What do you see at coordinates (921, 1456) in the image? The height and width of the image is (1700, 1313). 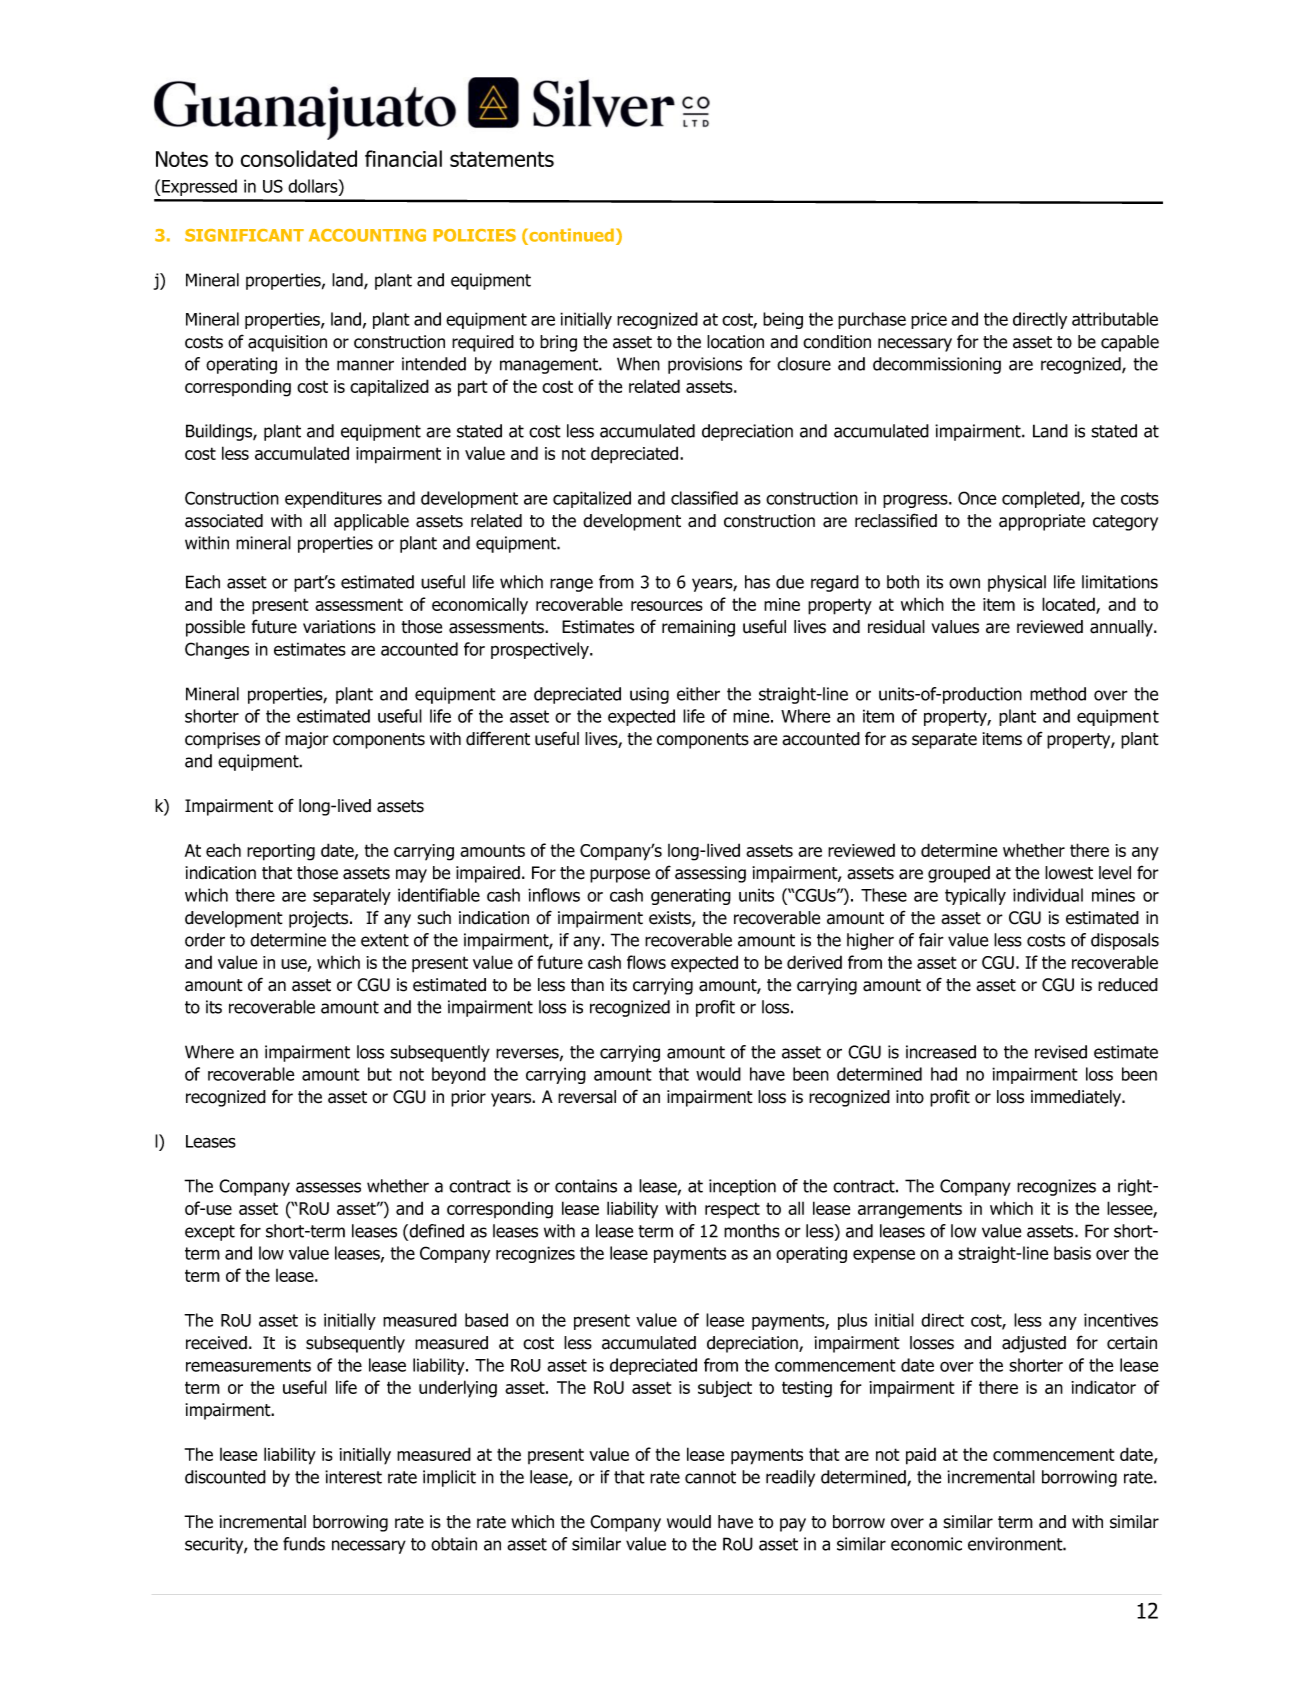 I see `paid` at bounding box center [921, 1456].
